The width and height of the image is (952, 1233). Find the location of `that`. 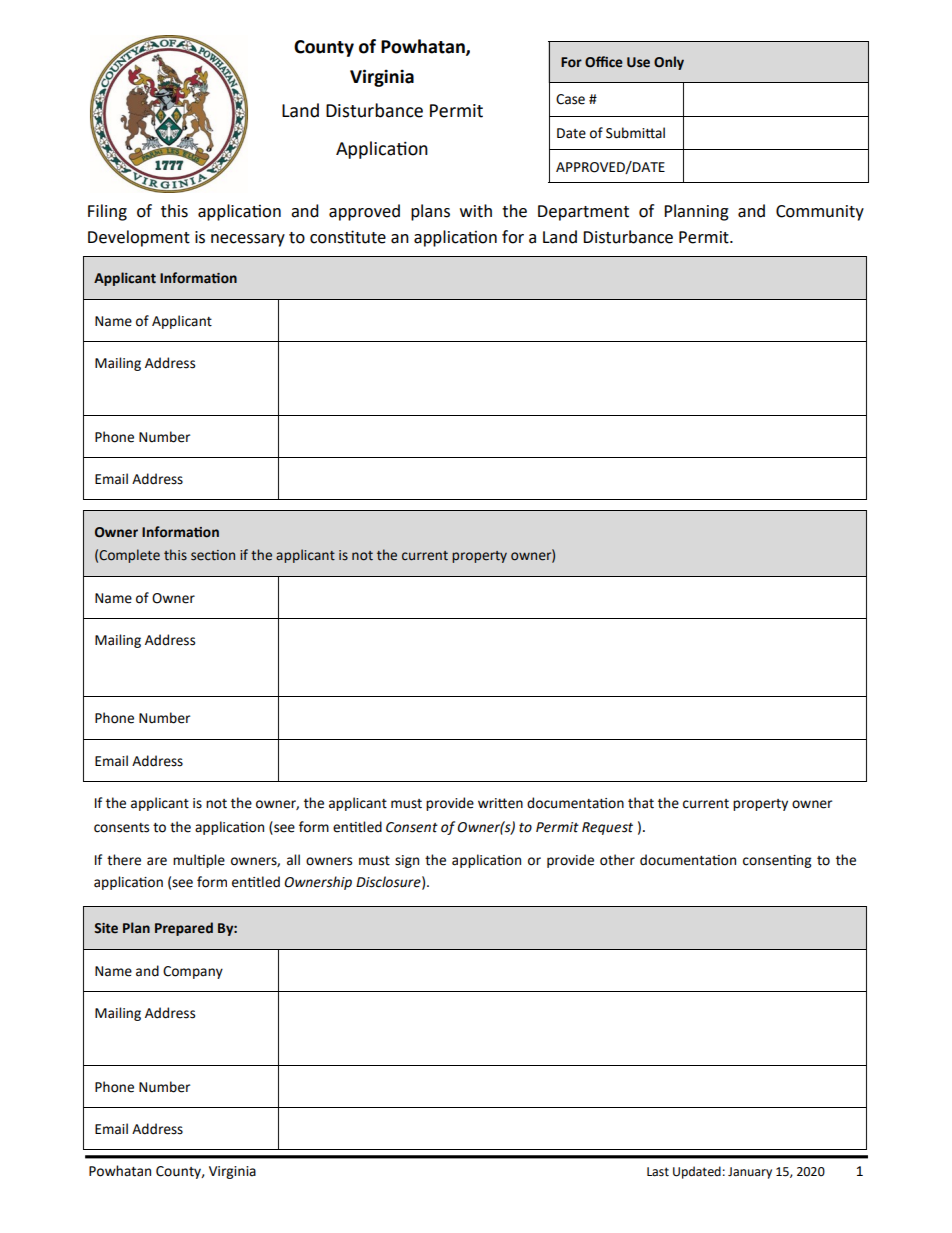

that is located at coordinates (641, 803).
